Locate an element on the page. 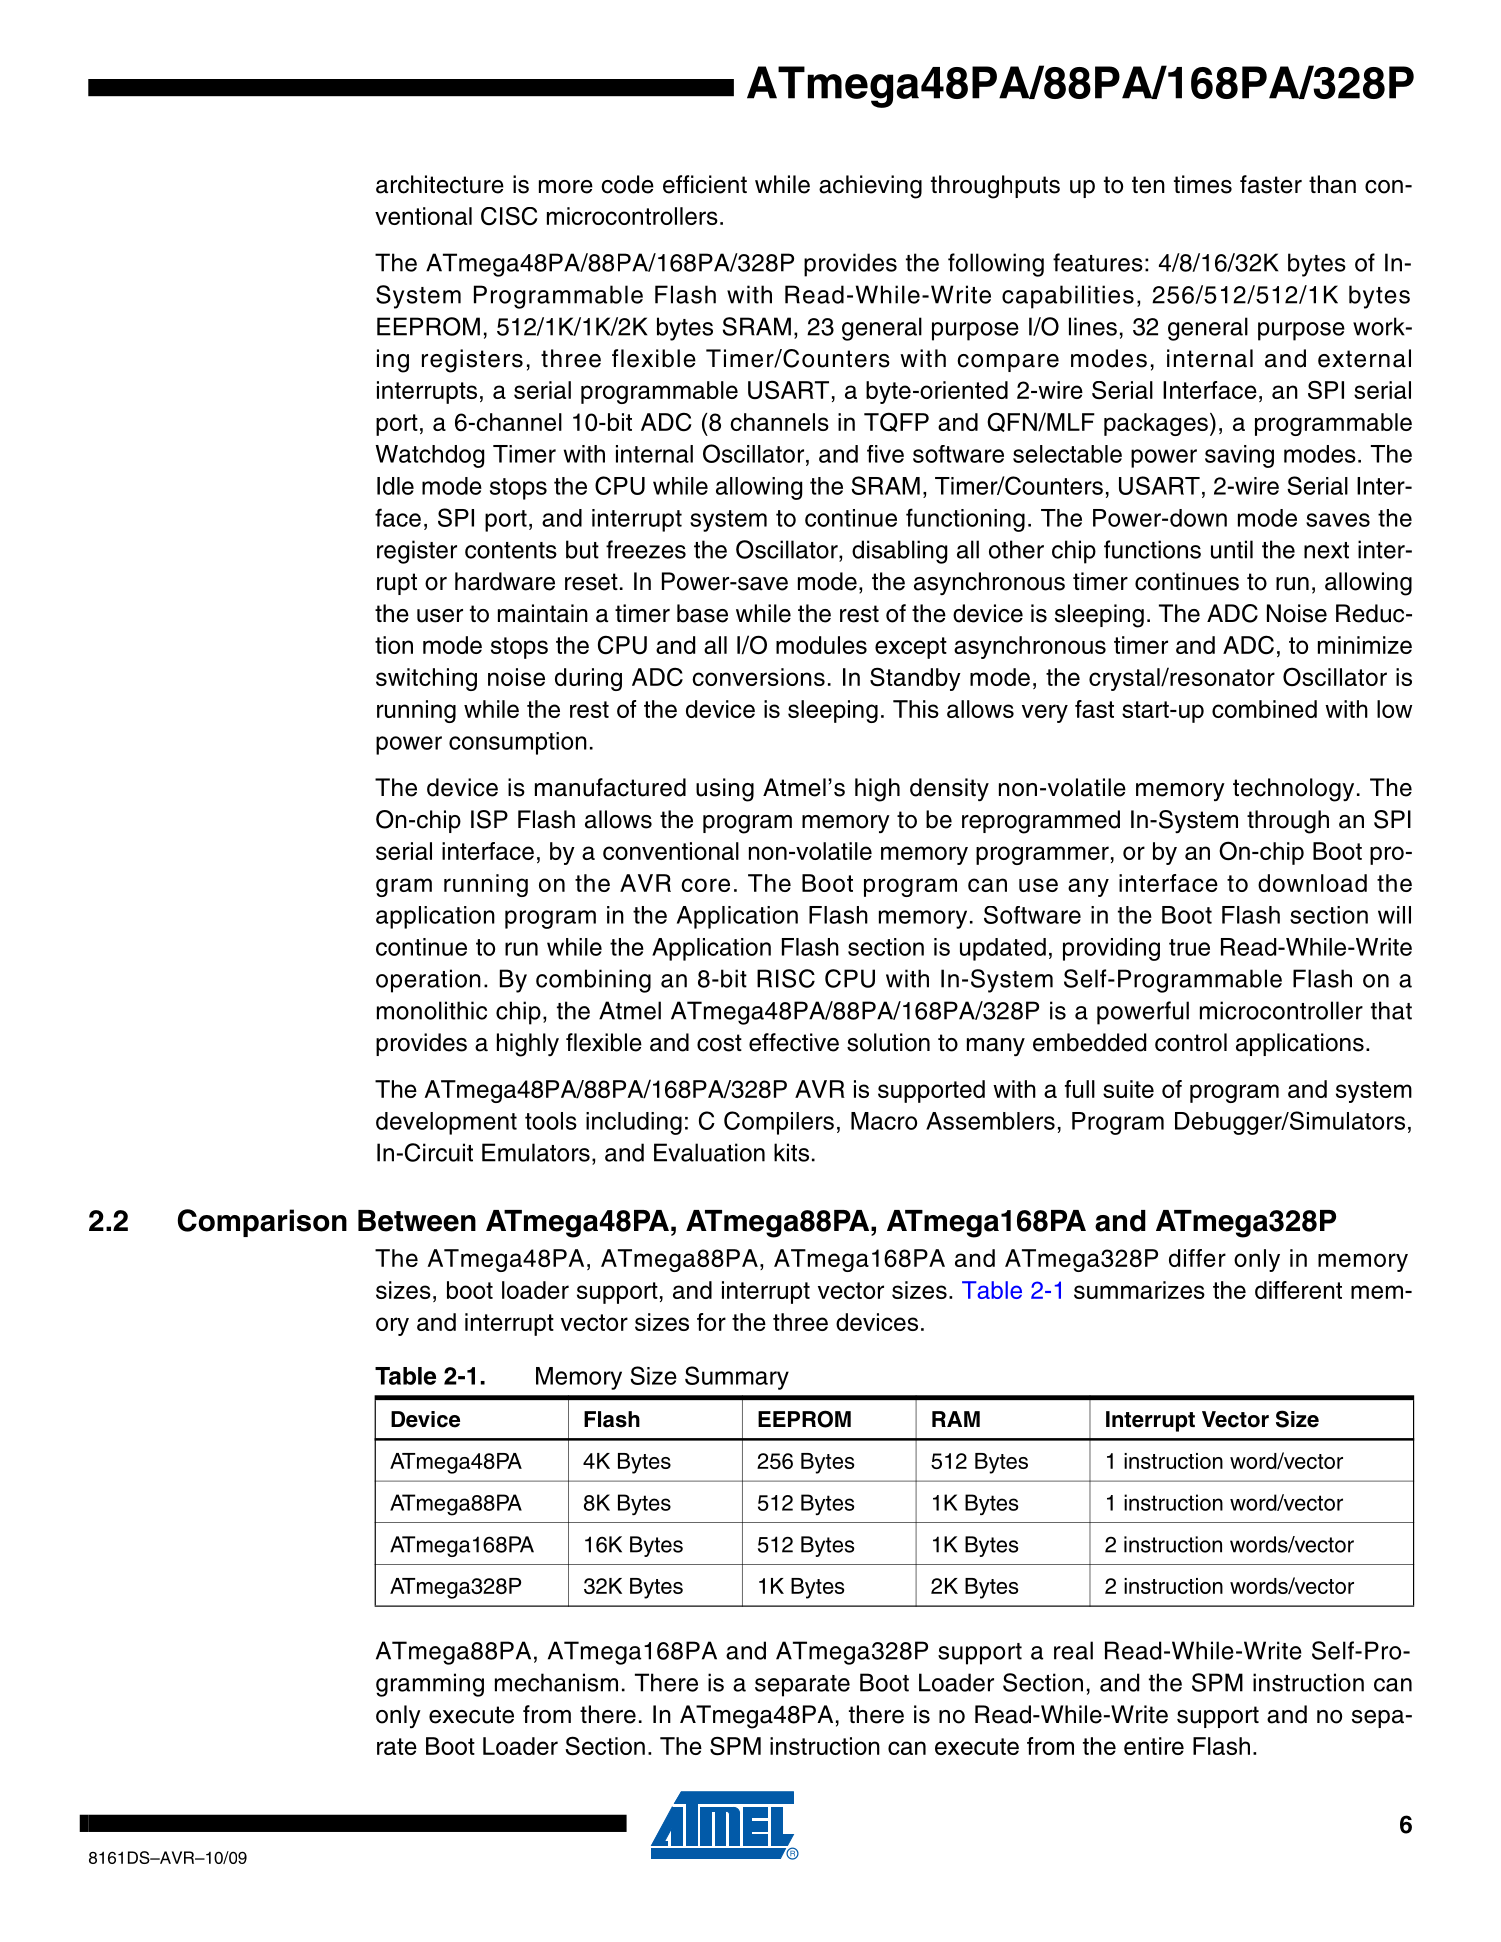 The width and height of the document is (1501, 1942). entire is located at coordinates (1154, 1746).
